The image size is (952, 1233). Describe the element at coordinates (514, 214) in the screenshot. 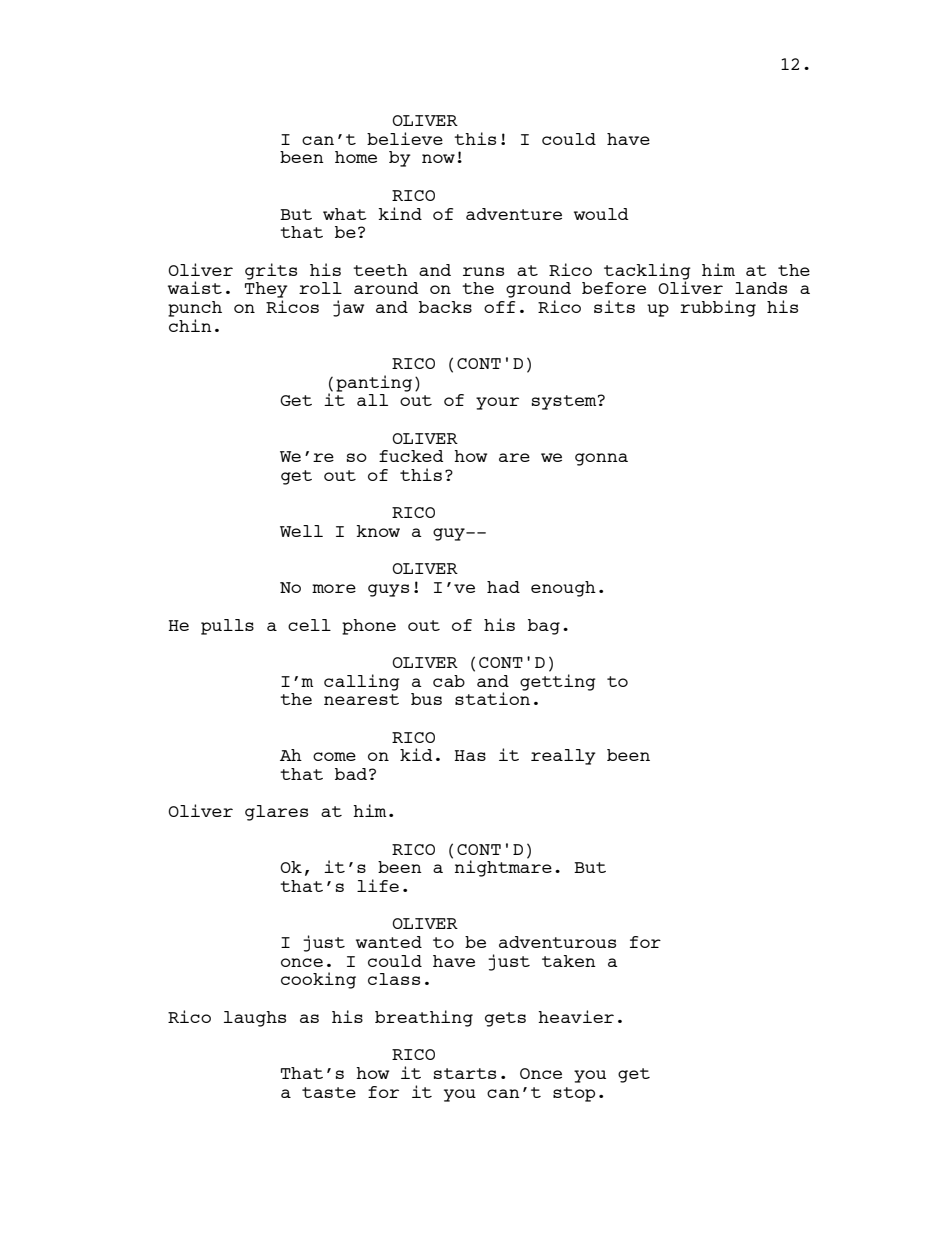

I see `adventure` at that location.
